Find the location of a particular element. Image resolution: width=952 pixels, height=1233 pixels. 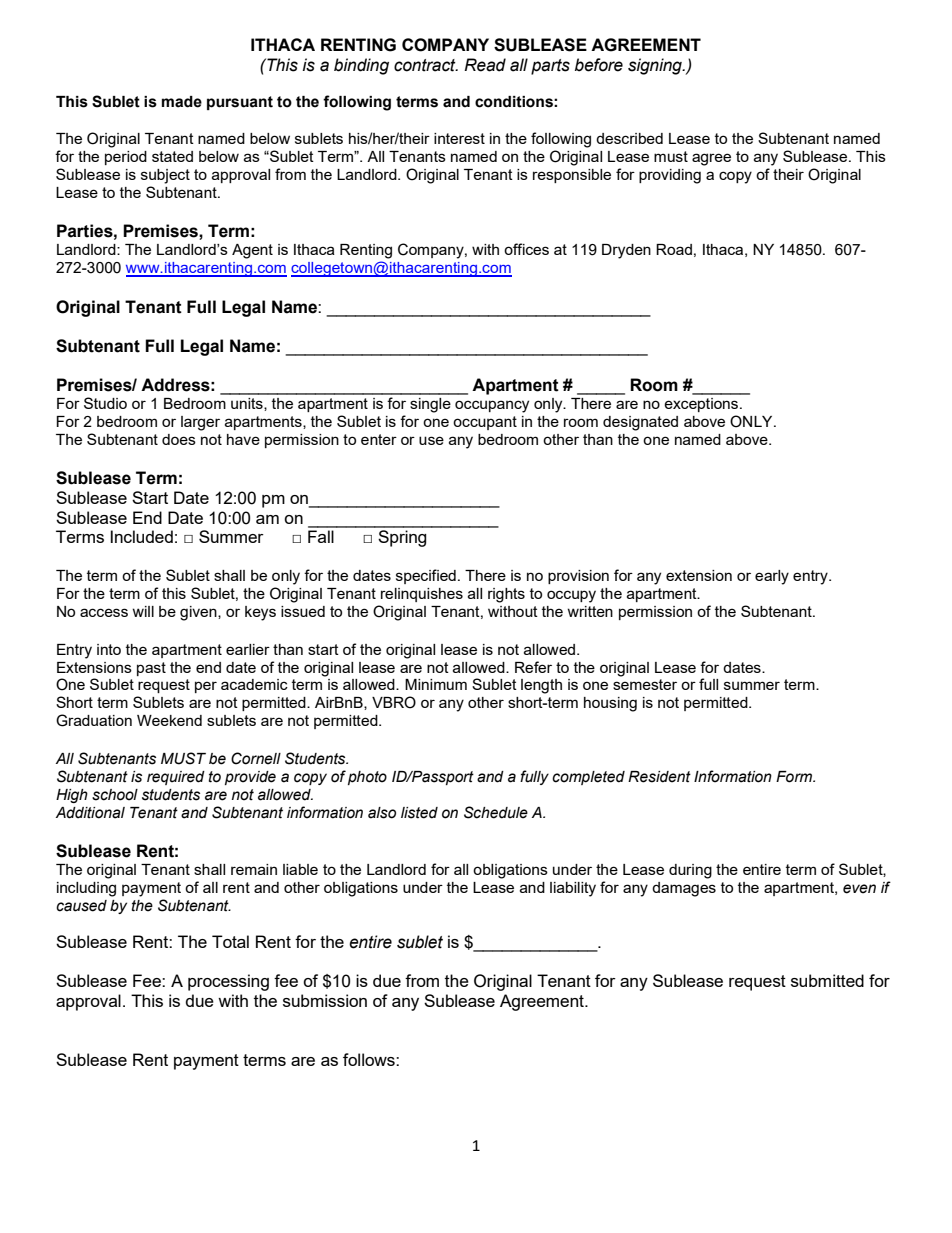

Included is located at coordinates (142, 536).
